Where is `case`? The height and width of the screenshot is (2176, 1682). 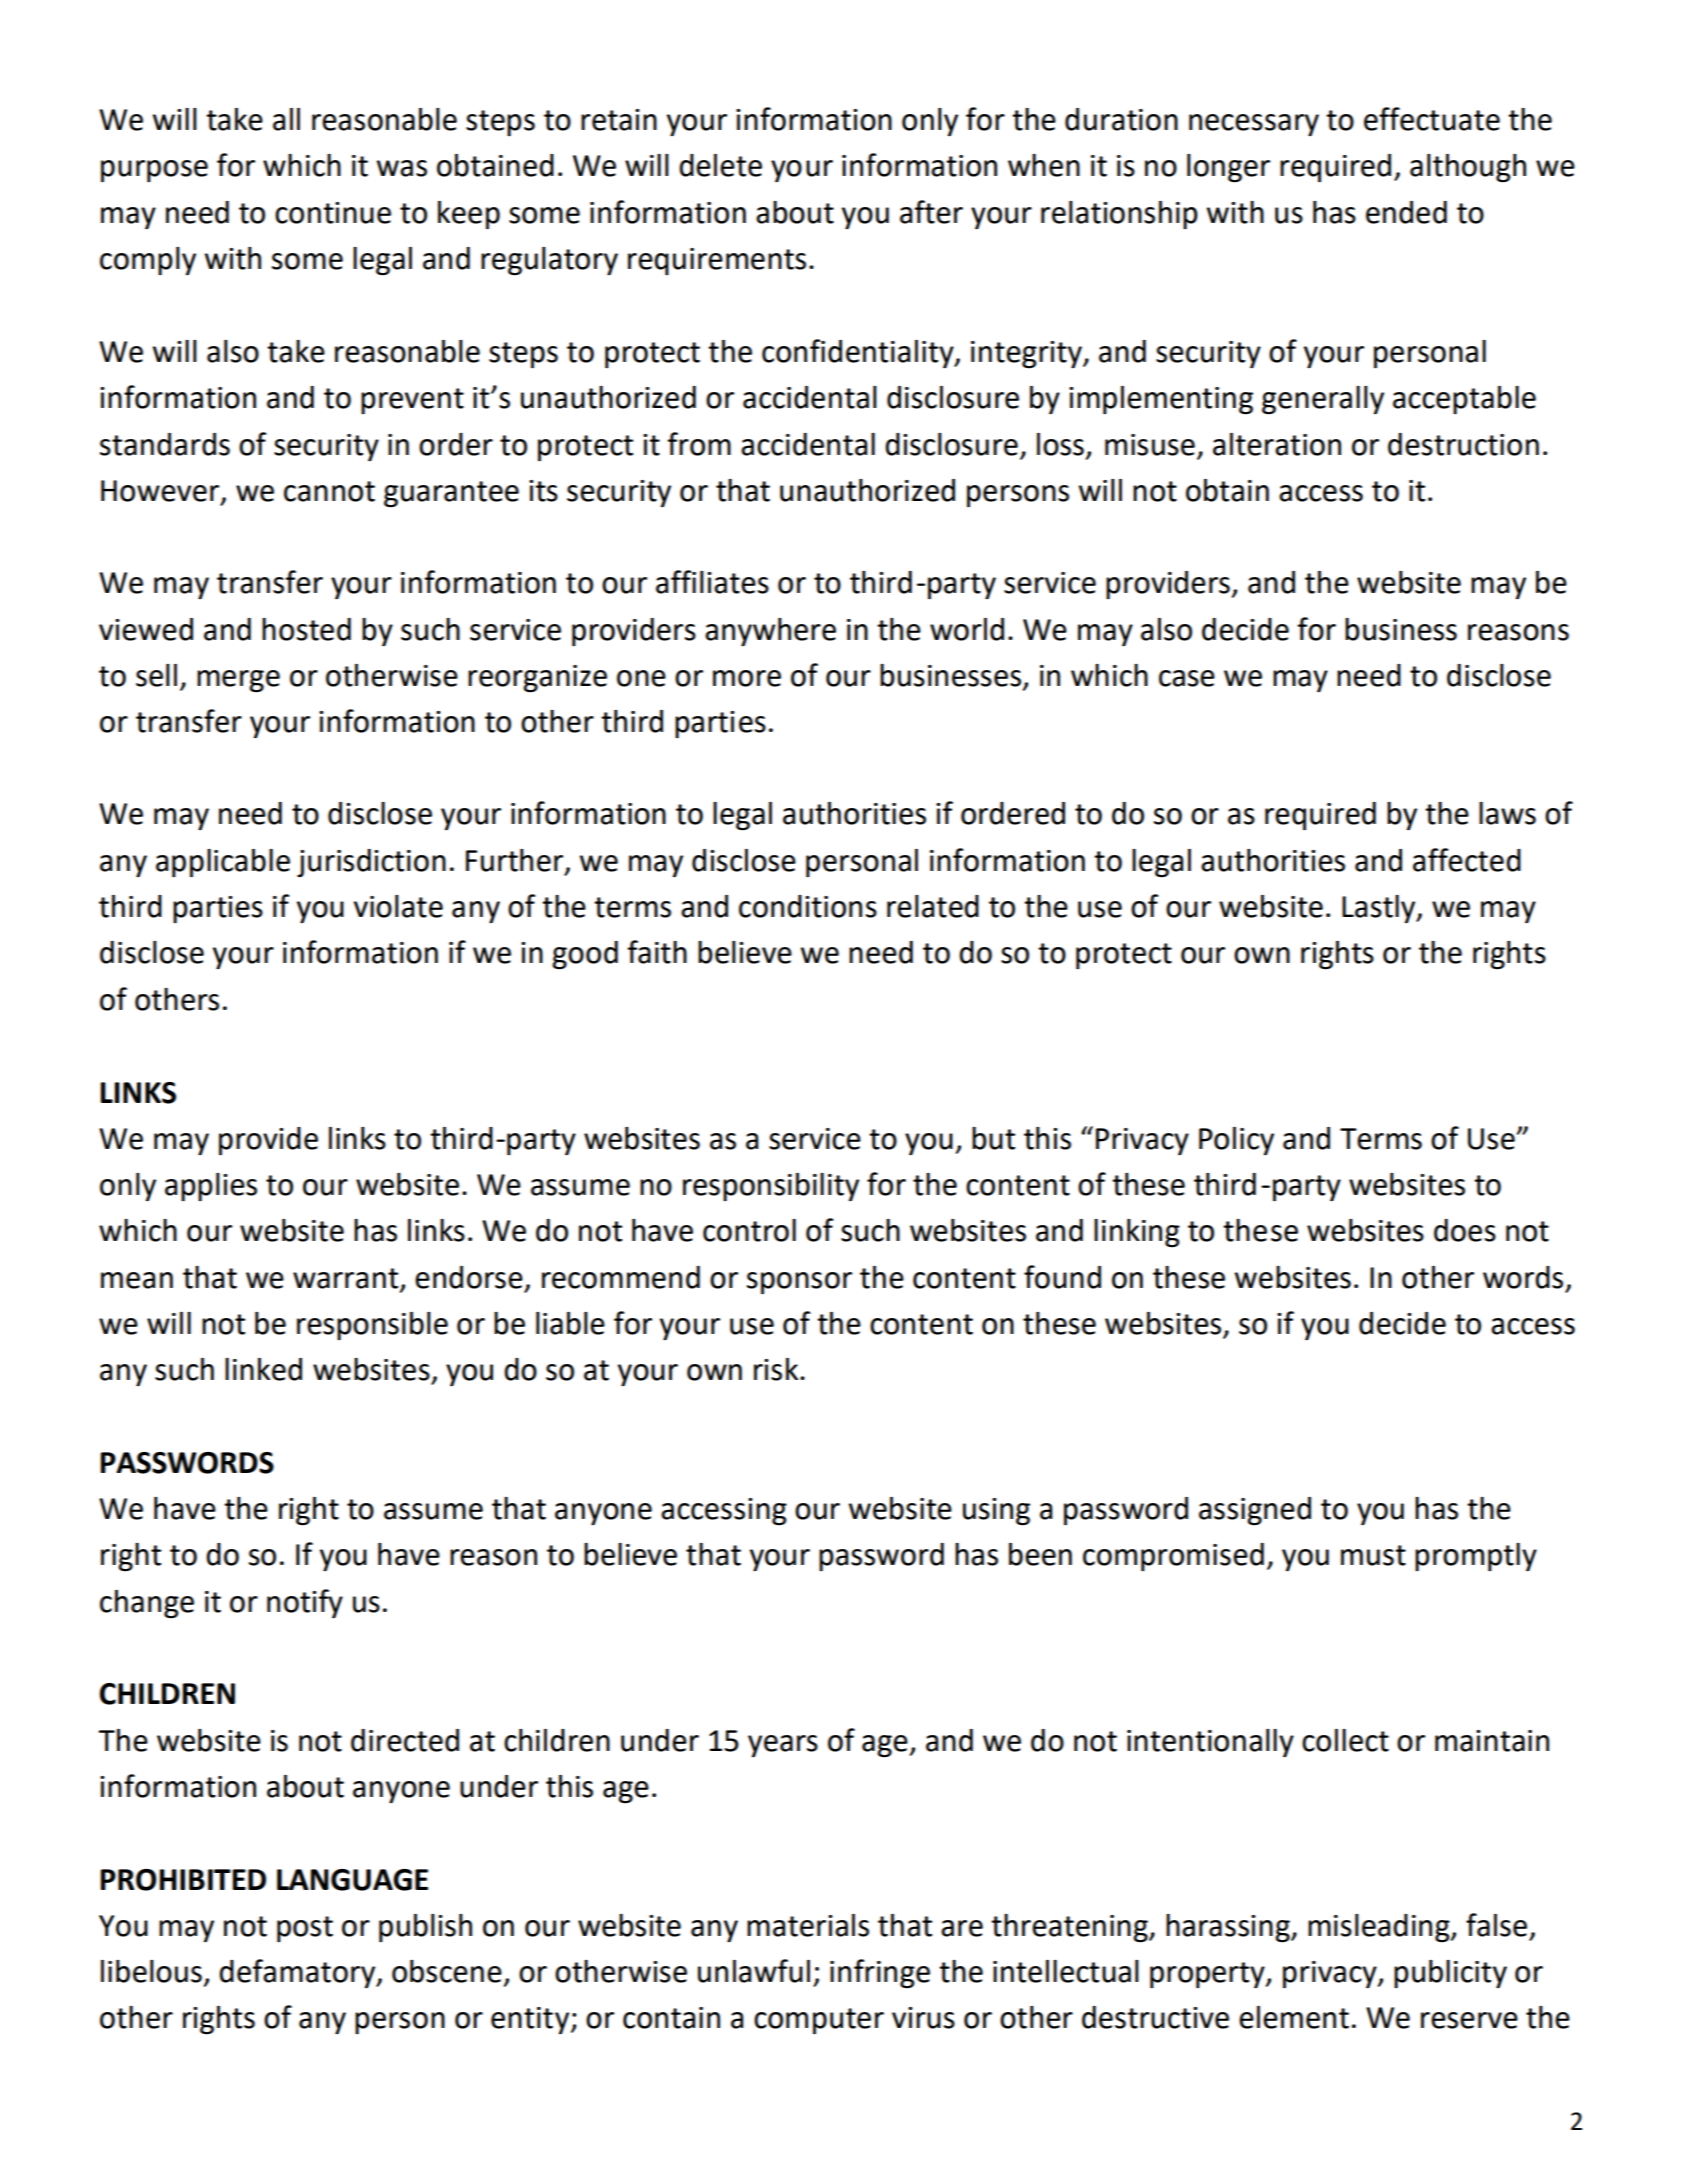 case is located at coordinates (1187, 678).
